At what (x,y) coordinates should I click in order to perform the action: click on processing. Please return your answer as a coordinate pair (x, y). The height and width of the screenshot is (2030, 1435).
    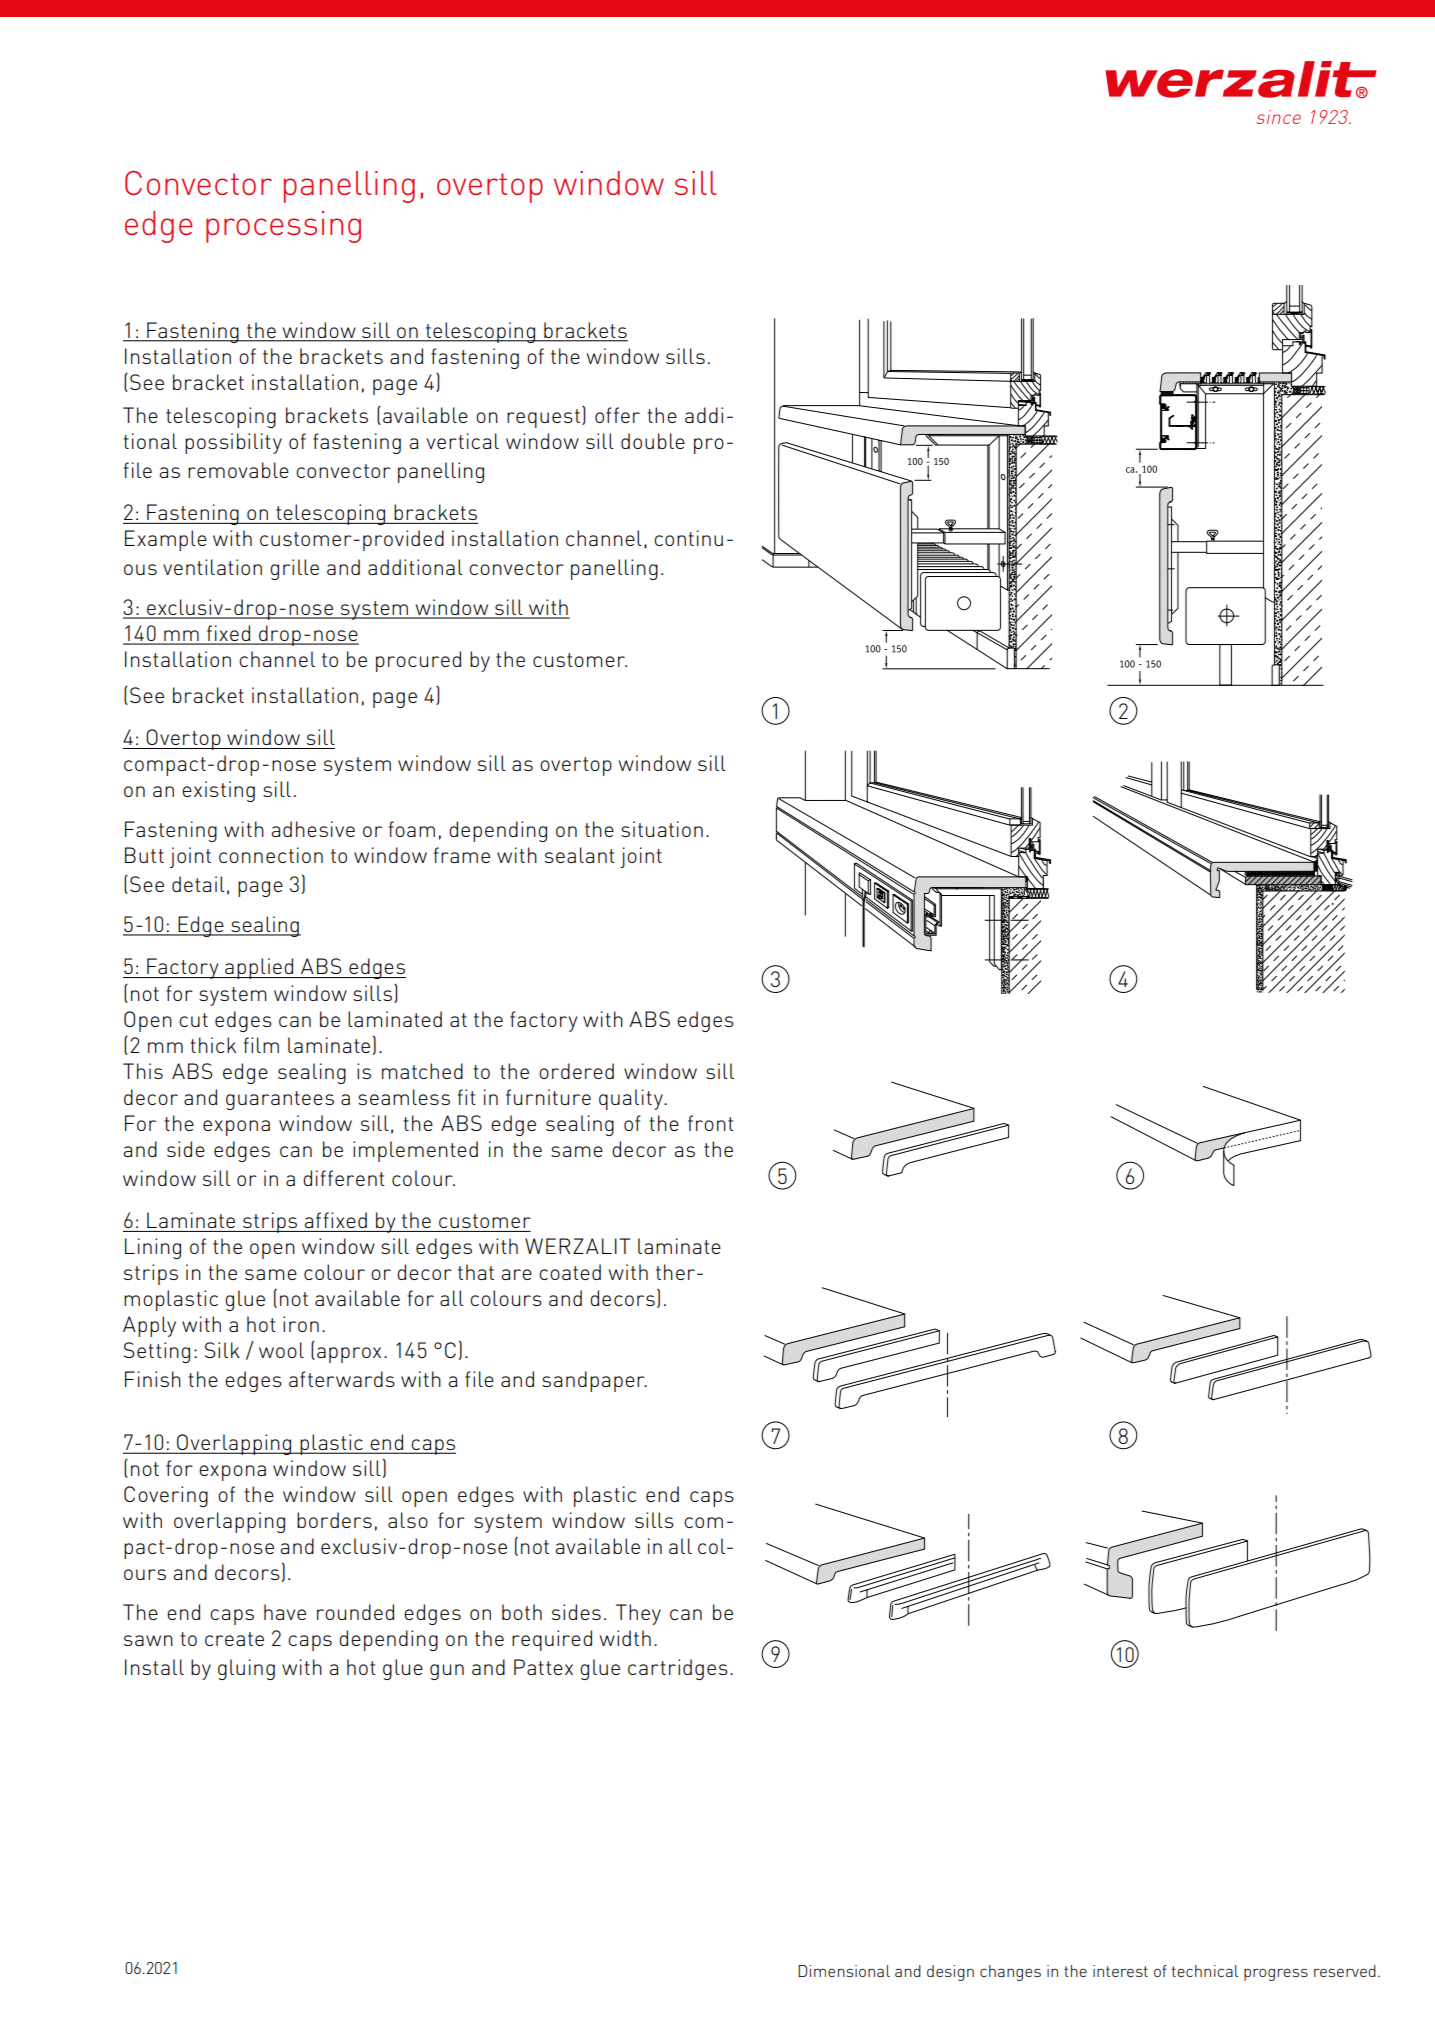
    Looking at the image, I should click on (283, 227).
